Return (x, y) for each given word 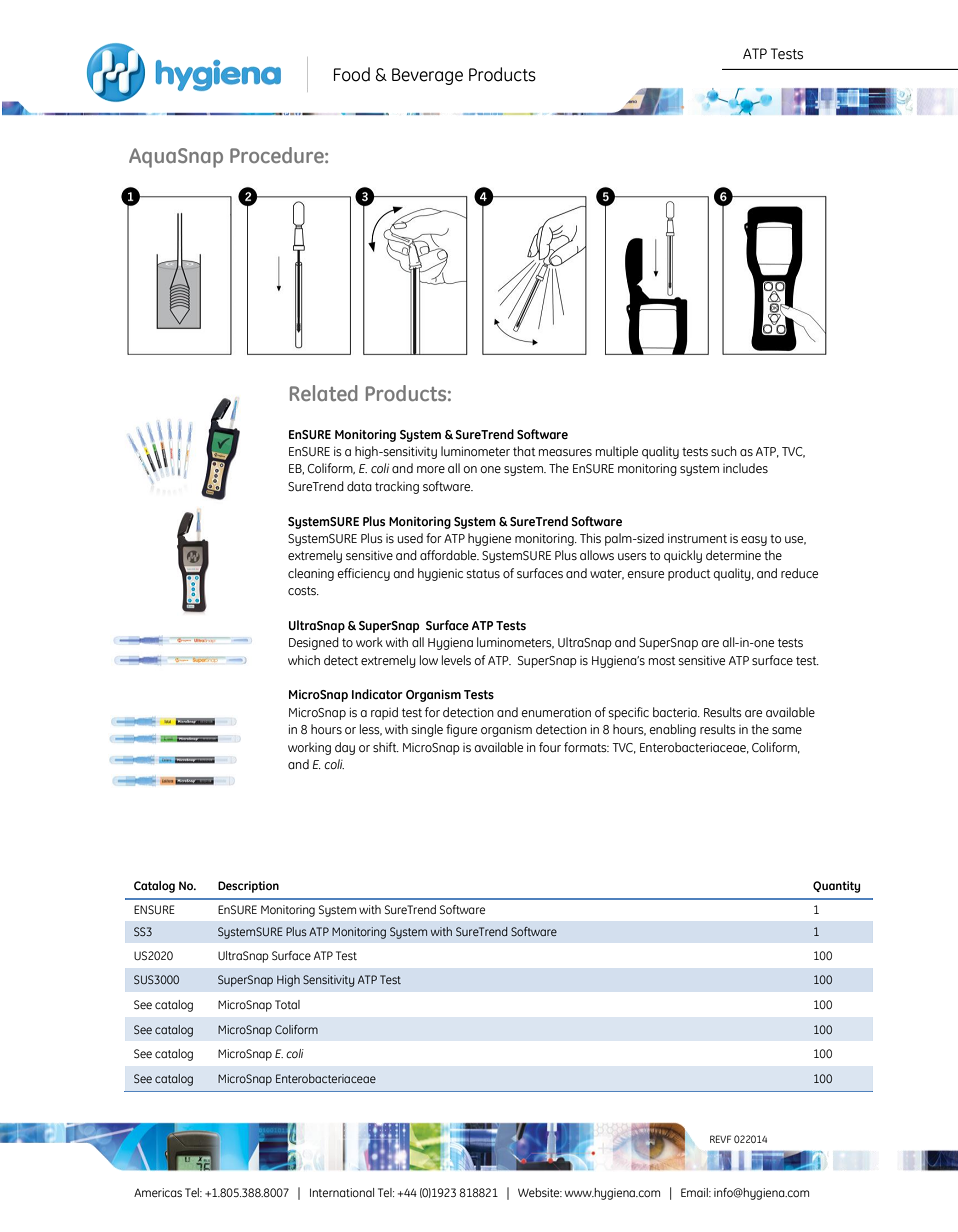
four (550, 747)
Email (695, 1192)
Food (352, 74)
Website (540, 1192)
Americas (158, 1192)
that (524, 451)
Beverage (427, 76)
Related (324, 393)
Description (248, 887)
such (724, 451)
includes (745, 468)
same (787, 730)
